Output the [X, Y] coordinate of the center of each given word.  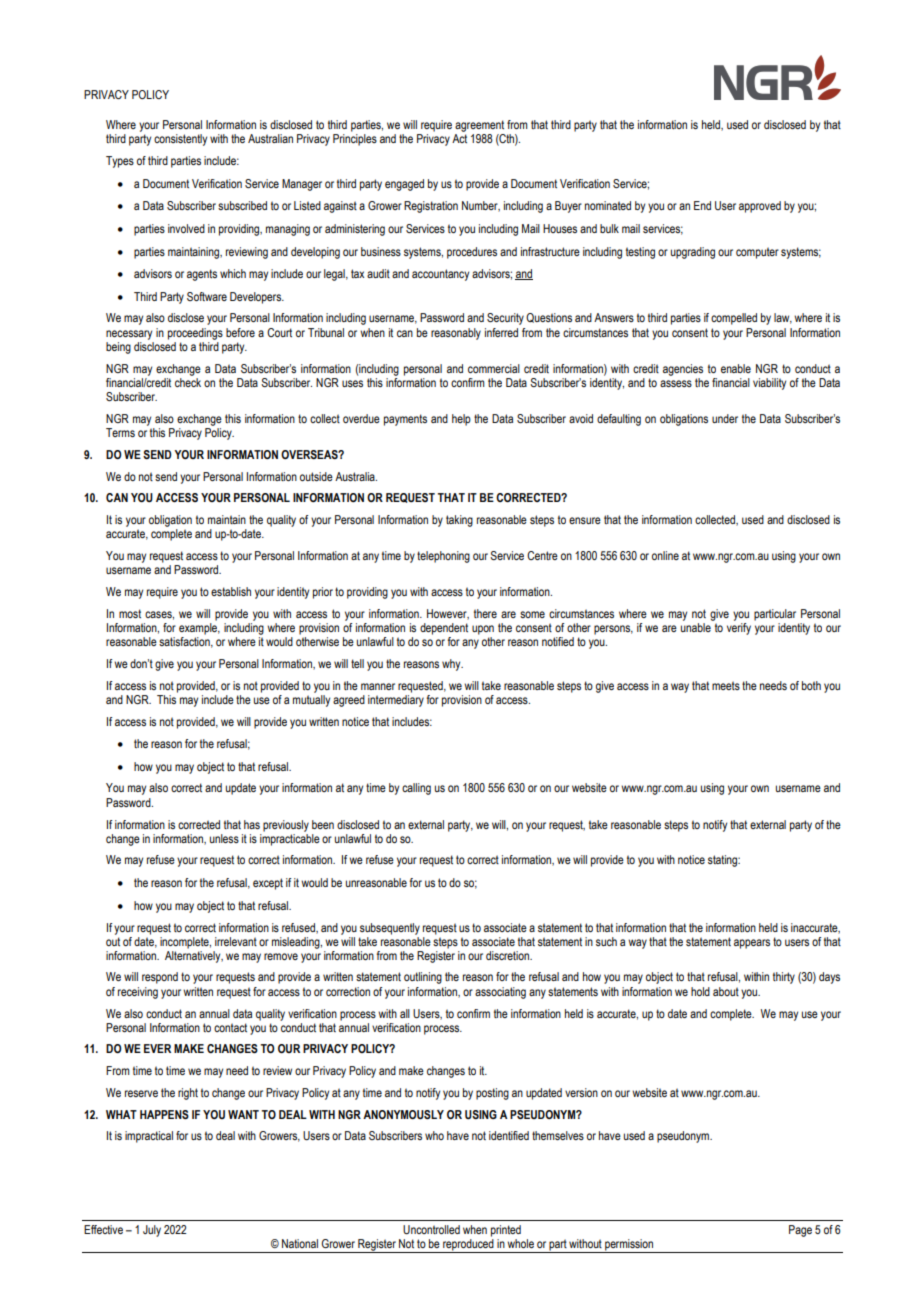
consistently [180, 140]
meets [726, 685]
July [152, 1231]
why [452, 665]
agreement [479, 126]
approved [760, 207]
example [199, 629]
